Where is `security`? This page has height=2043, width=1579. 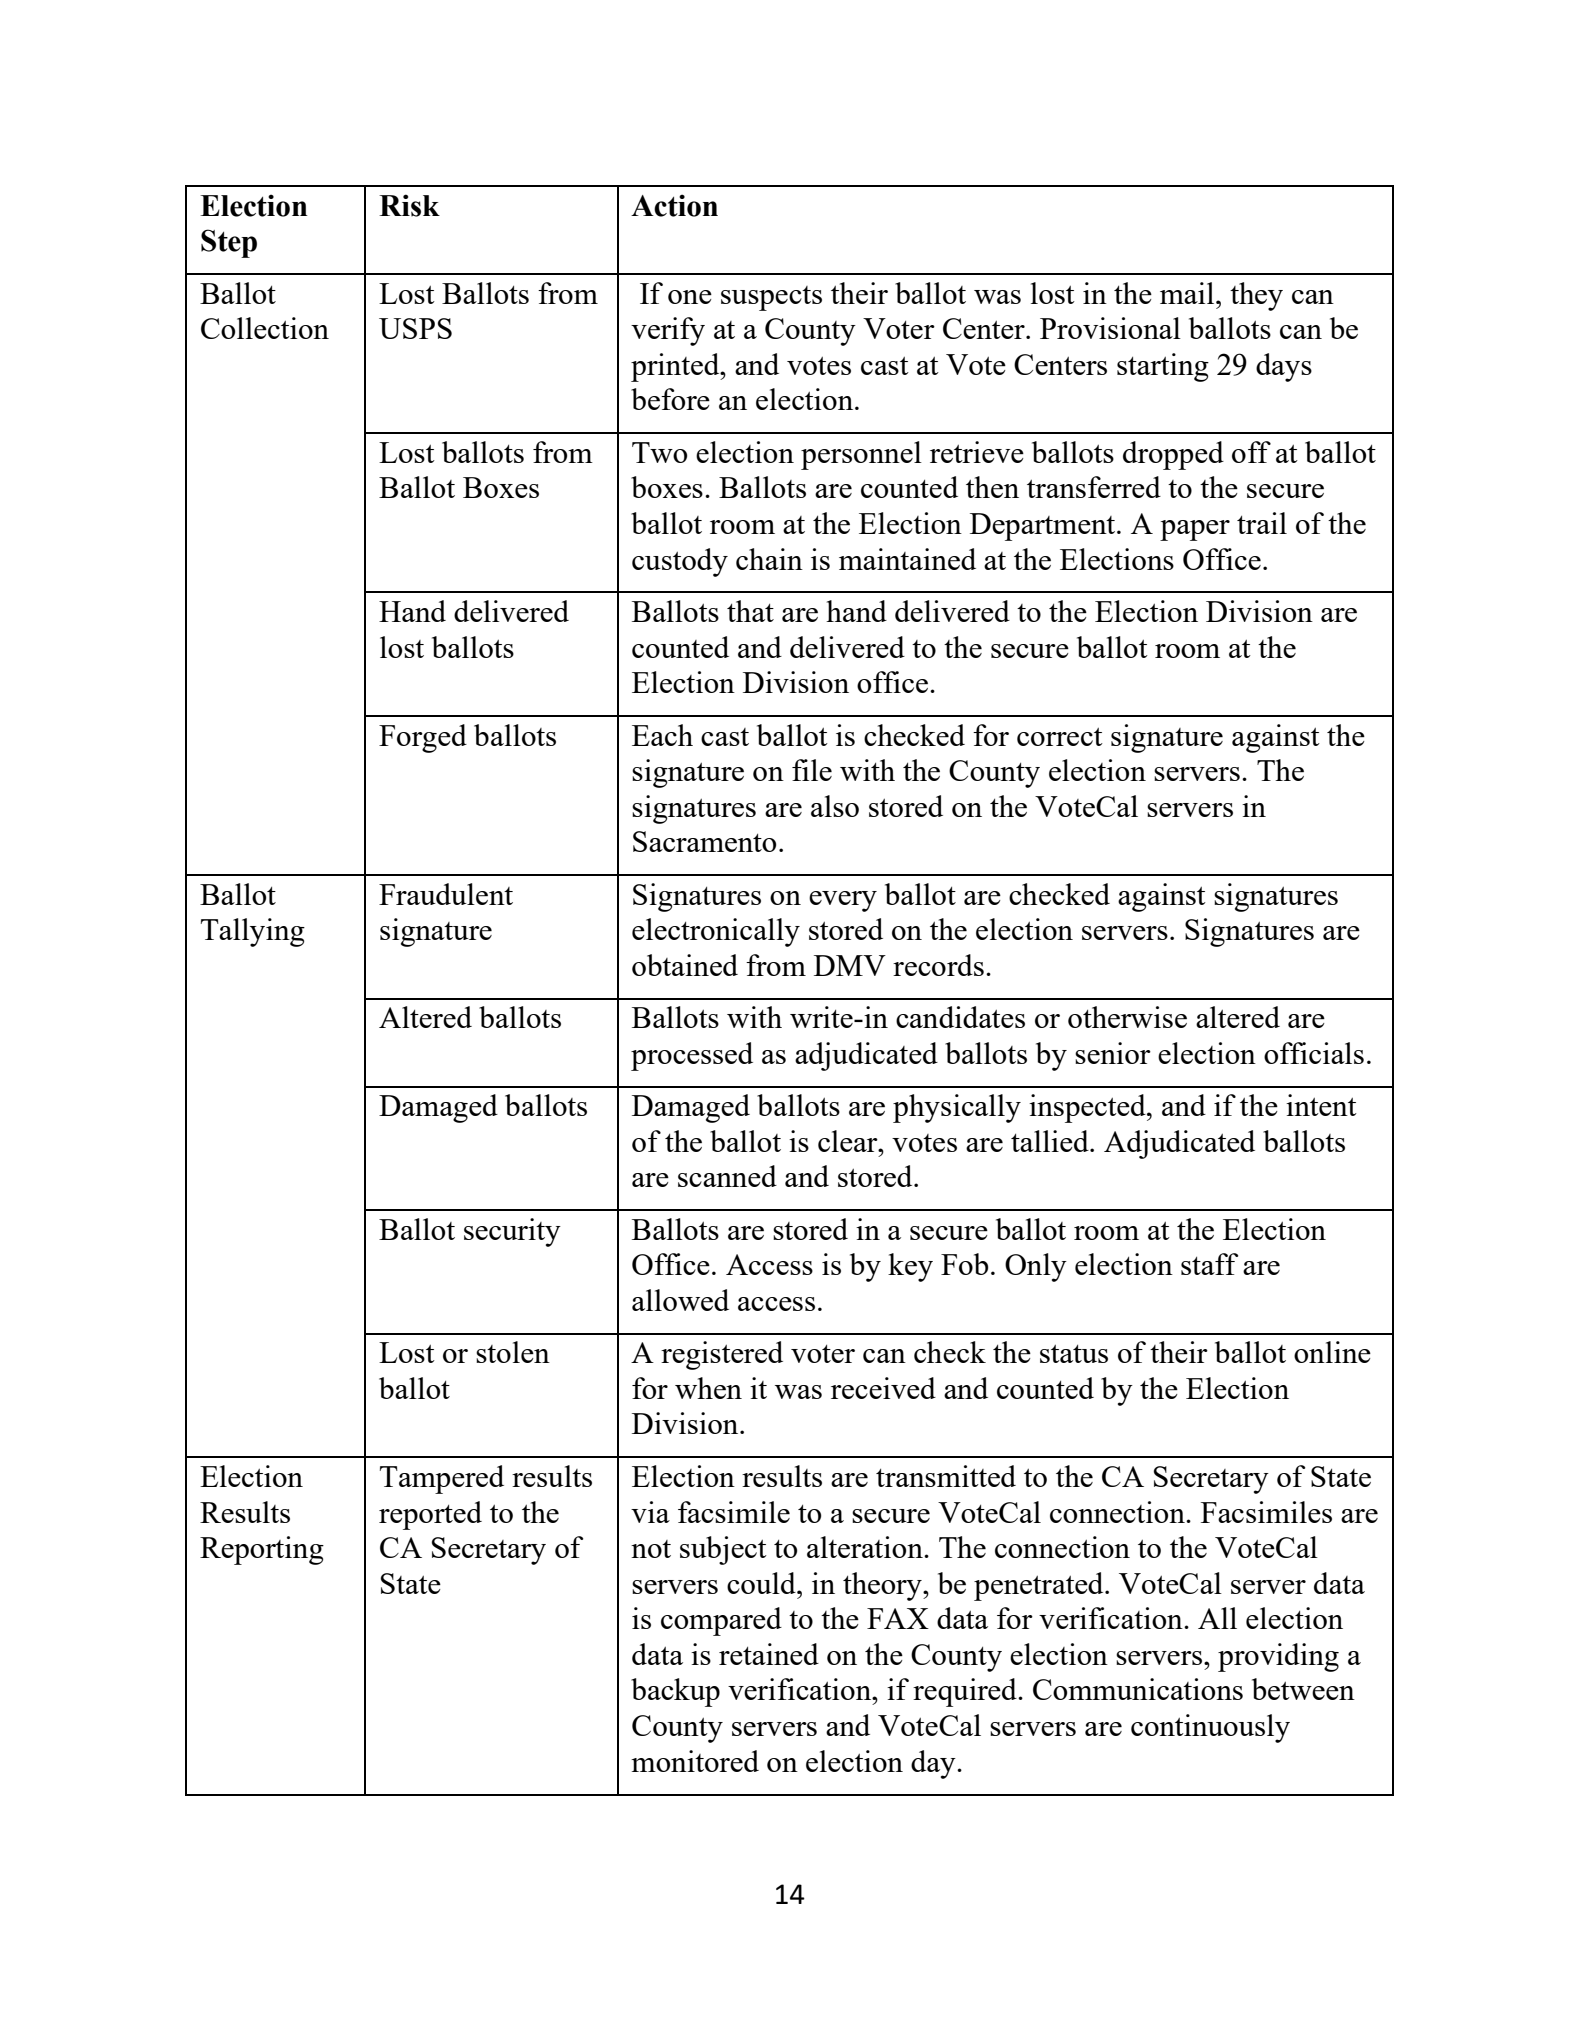 security is located at coordinates (512, 1232).
